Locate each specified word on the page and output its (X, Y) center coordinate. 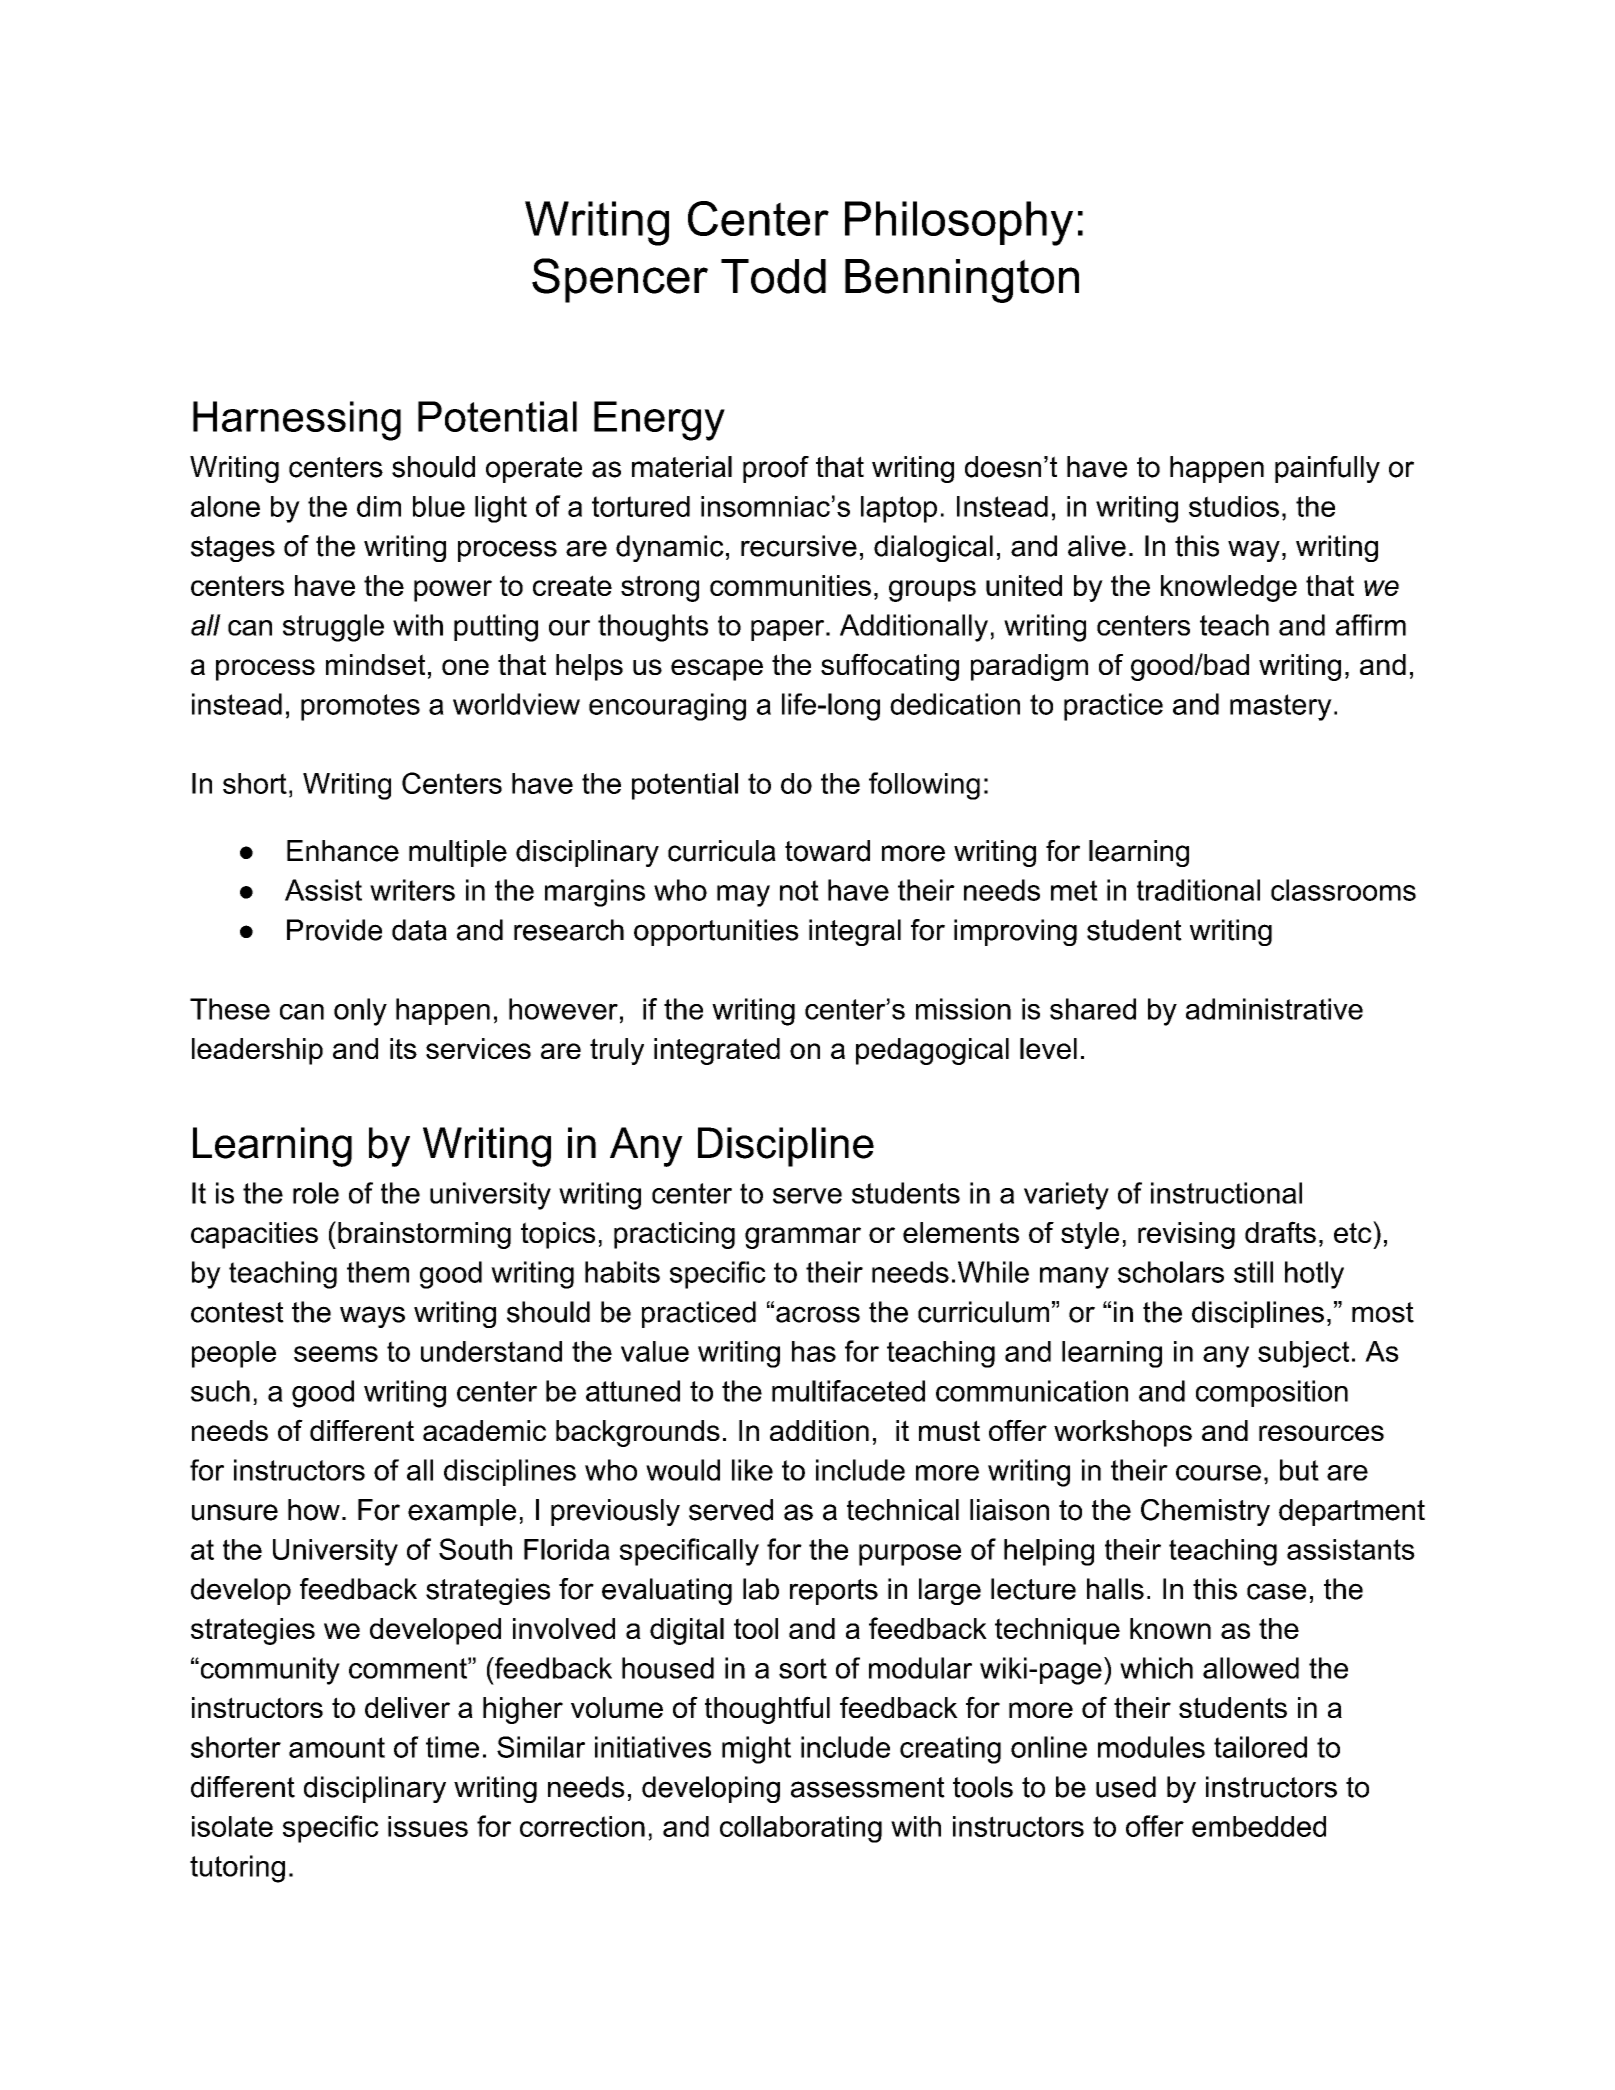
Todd (773, 276)
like (752, 1470)
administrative (1274, 1009)
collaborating (801, 1829)
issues (428, 1826)
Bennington (962, 281)
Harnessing (297, 421)
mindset (375, 664)
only (360, 1012)
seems (336, 1354)
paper (789, 630)
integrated (717, 1051)
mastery (1281, 707)
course (1218, 1473)
